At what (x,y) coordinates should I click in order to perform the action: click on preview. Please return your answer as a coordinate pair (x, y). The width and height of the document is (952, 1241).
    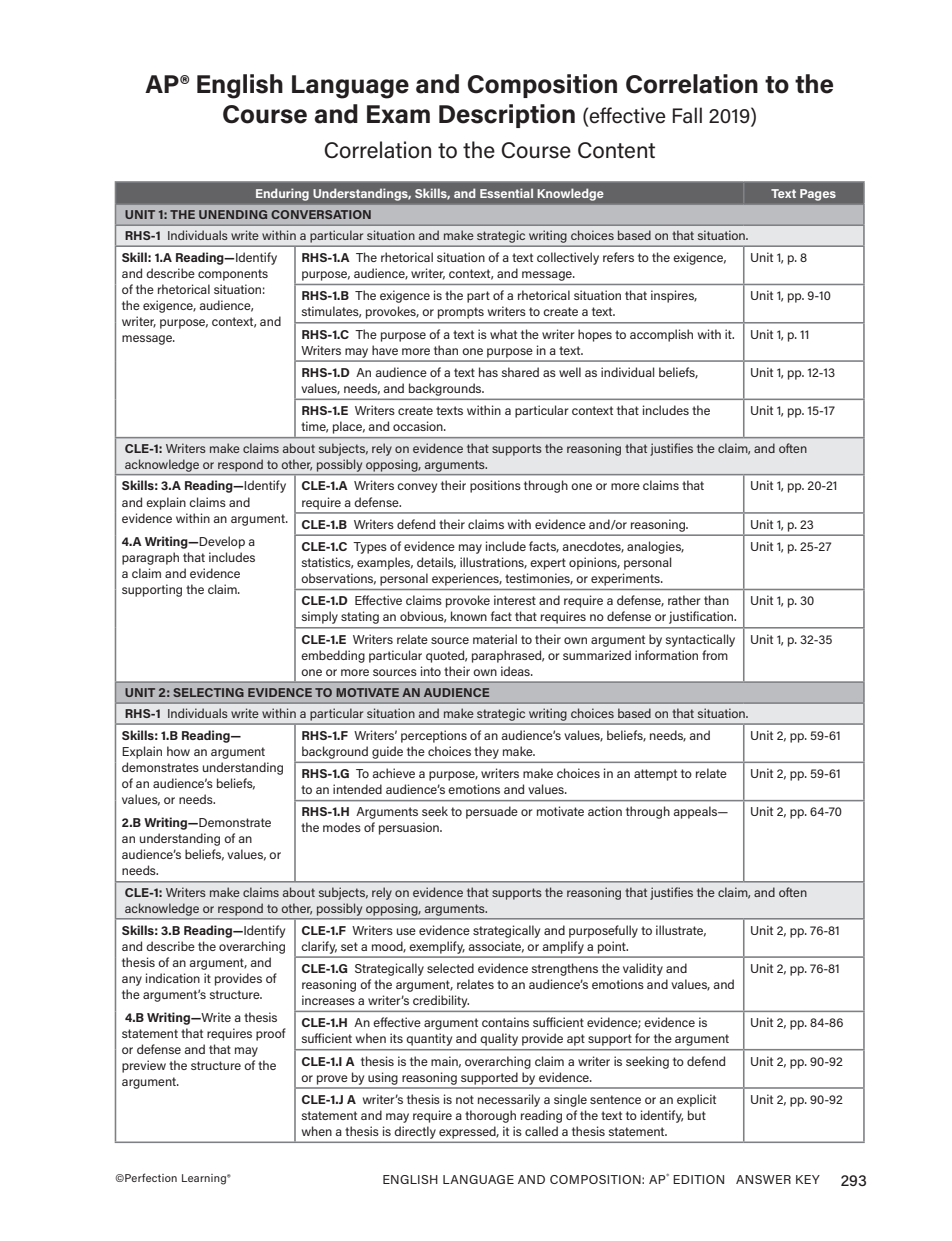
    Looking at the image, I should click on (144, 1066).
